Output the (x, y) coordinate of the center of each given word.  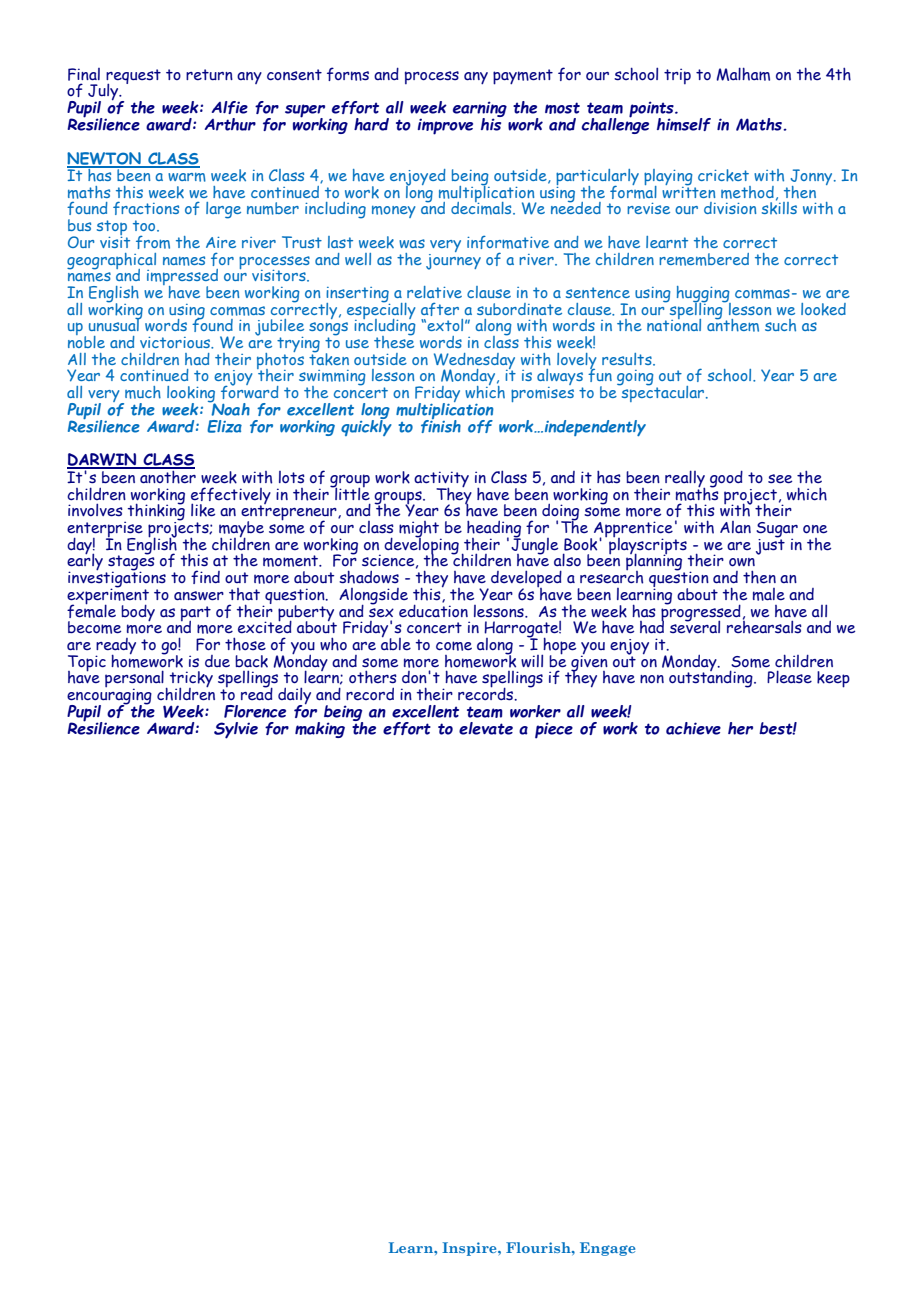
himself (684, 124)
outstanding (712, 678)
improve (445, 126)
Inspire (470, 1249)
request (133, 77)
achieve (693, 728)
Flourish (539, 1247)
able (396, 642)
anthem (733, 324)
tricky (191, 680)
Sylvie (236, 730)
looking (191, 395)
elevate (486, 728)
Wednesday (474, 362)
